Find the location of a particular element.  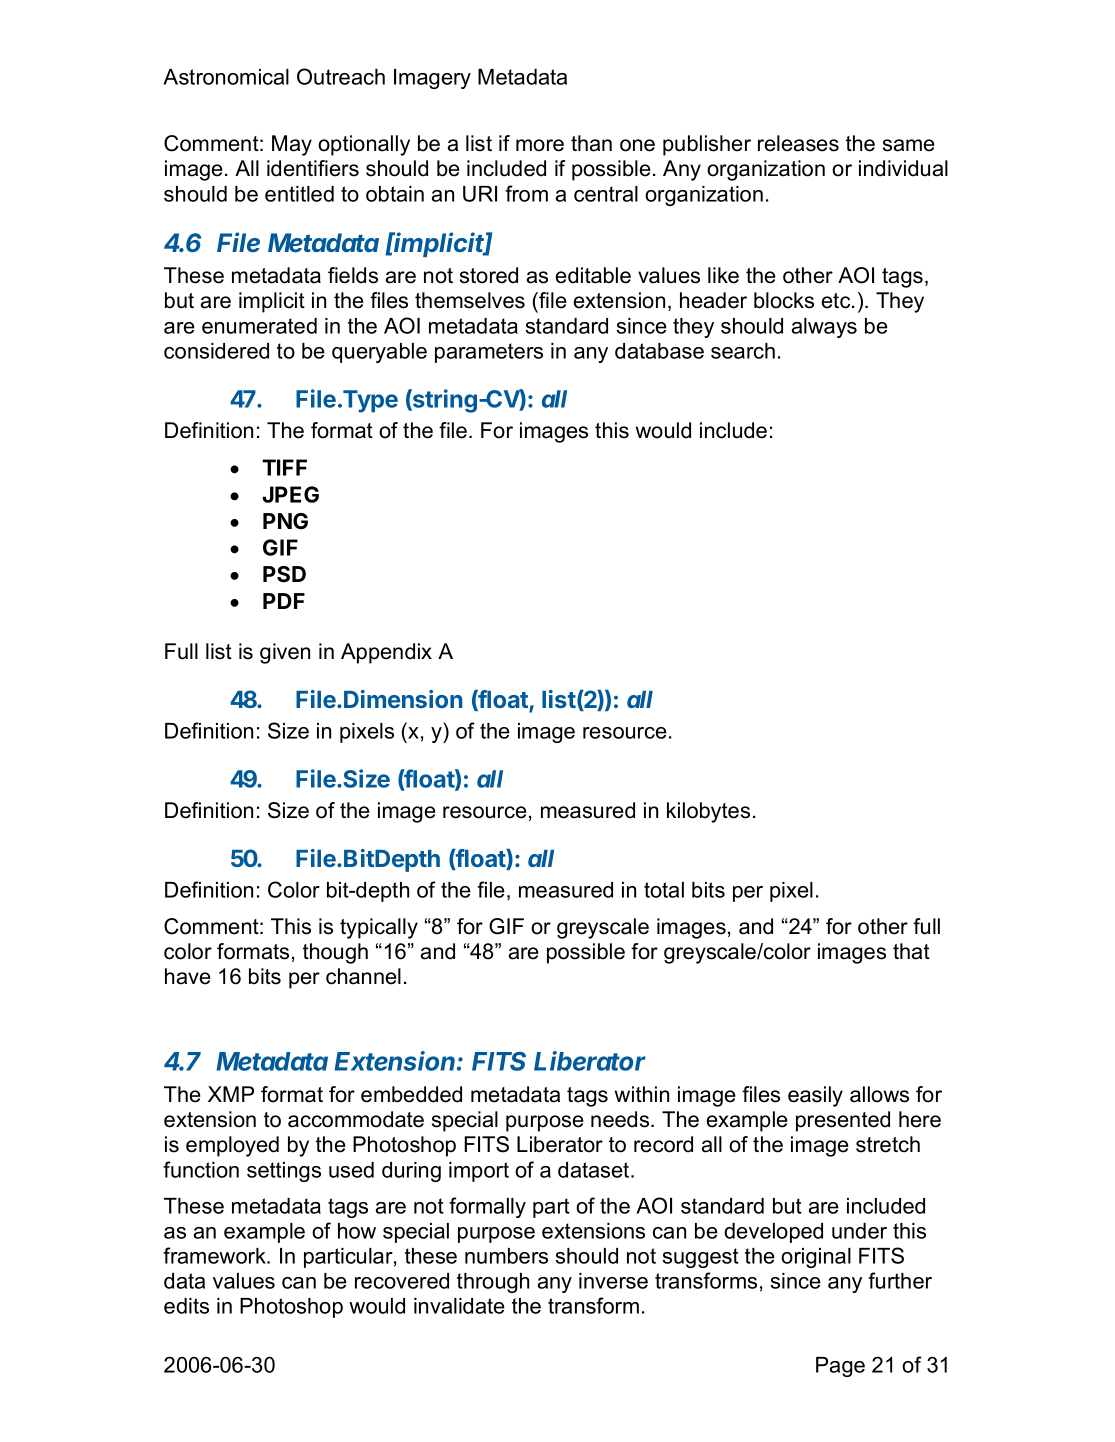

search is located at coordinates (743, 351).
